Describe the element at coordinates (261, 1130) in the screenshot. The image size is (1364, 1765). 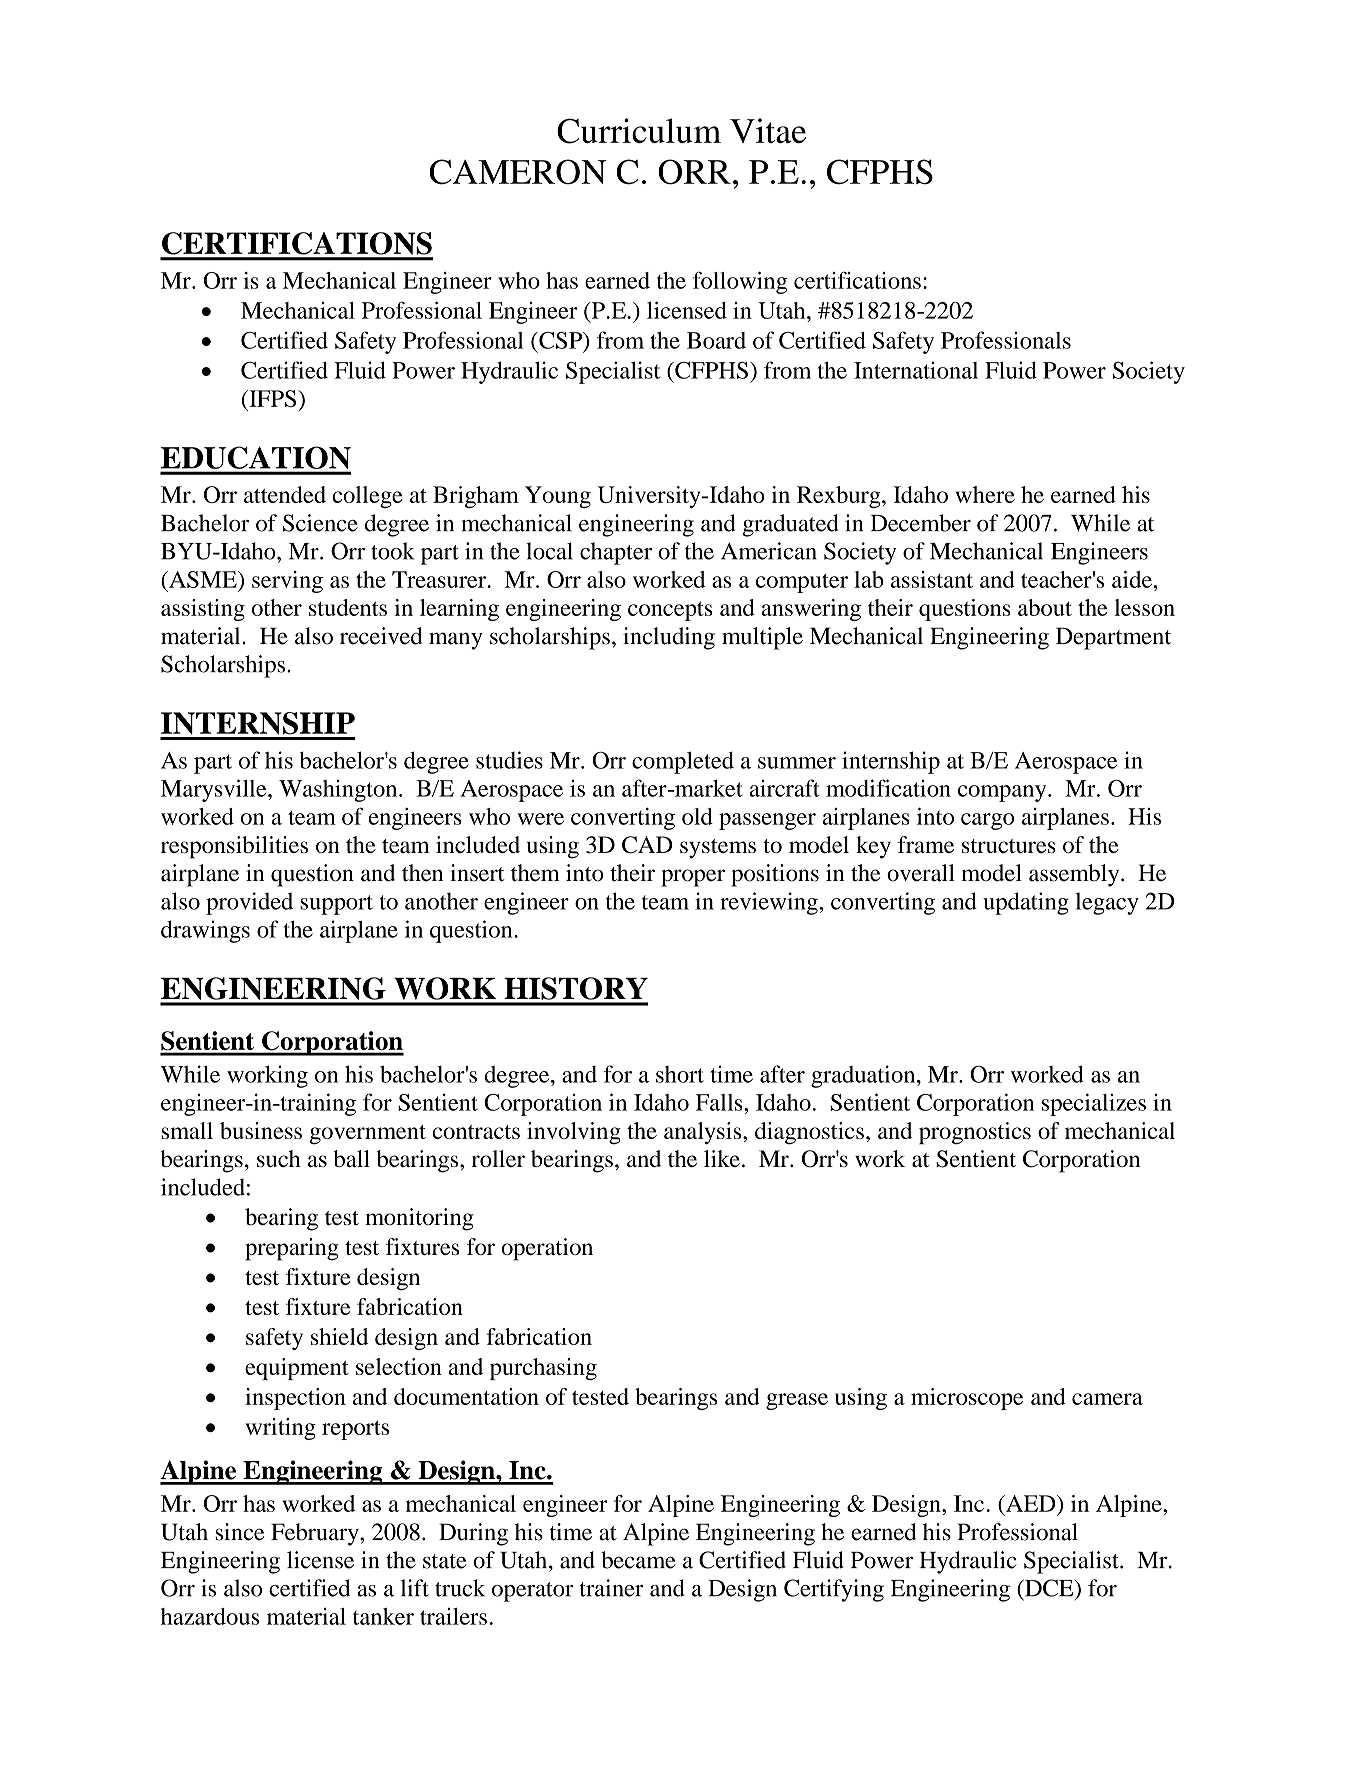
I see `business` at that location.
